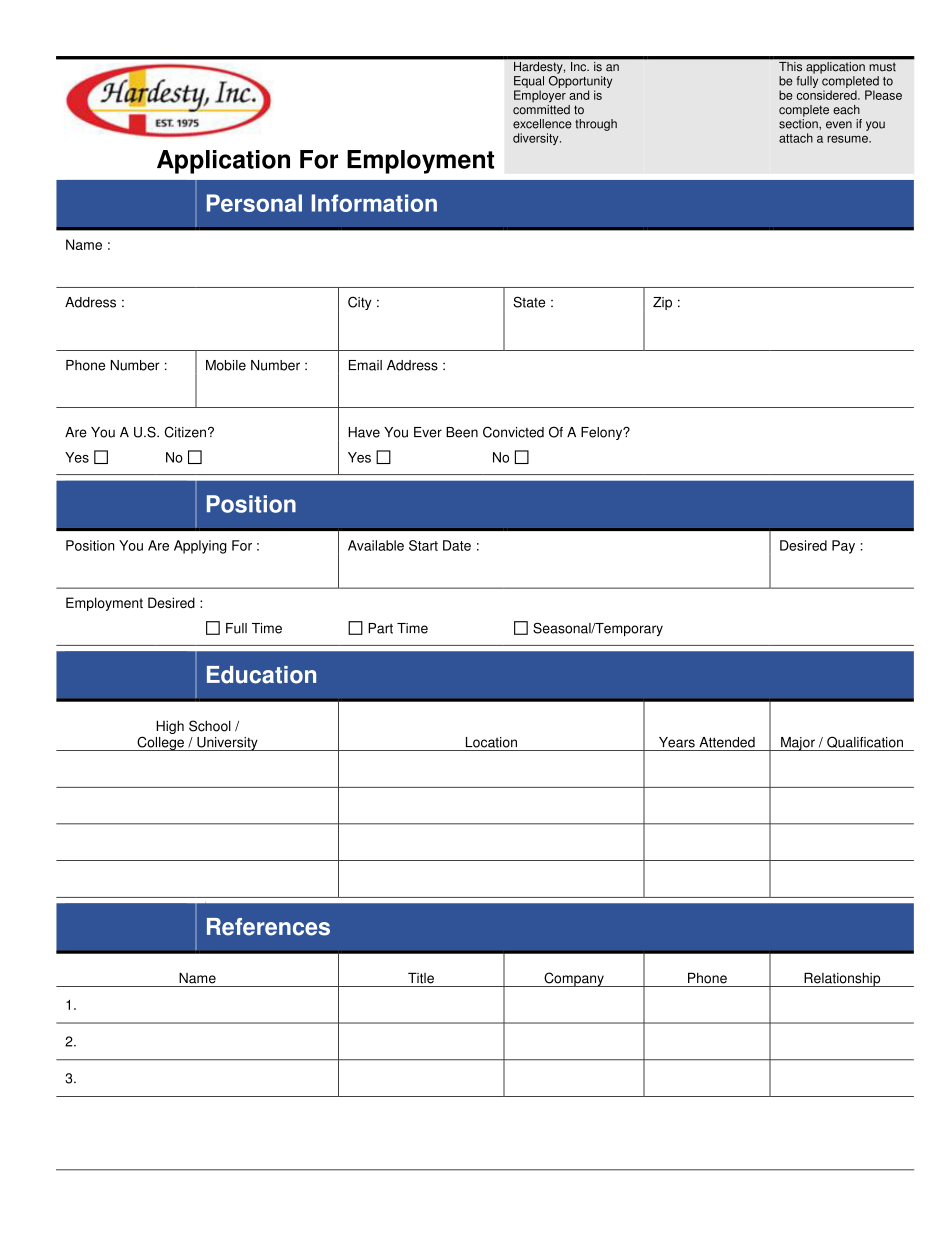  I want to click on References, so click(268, 927).
